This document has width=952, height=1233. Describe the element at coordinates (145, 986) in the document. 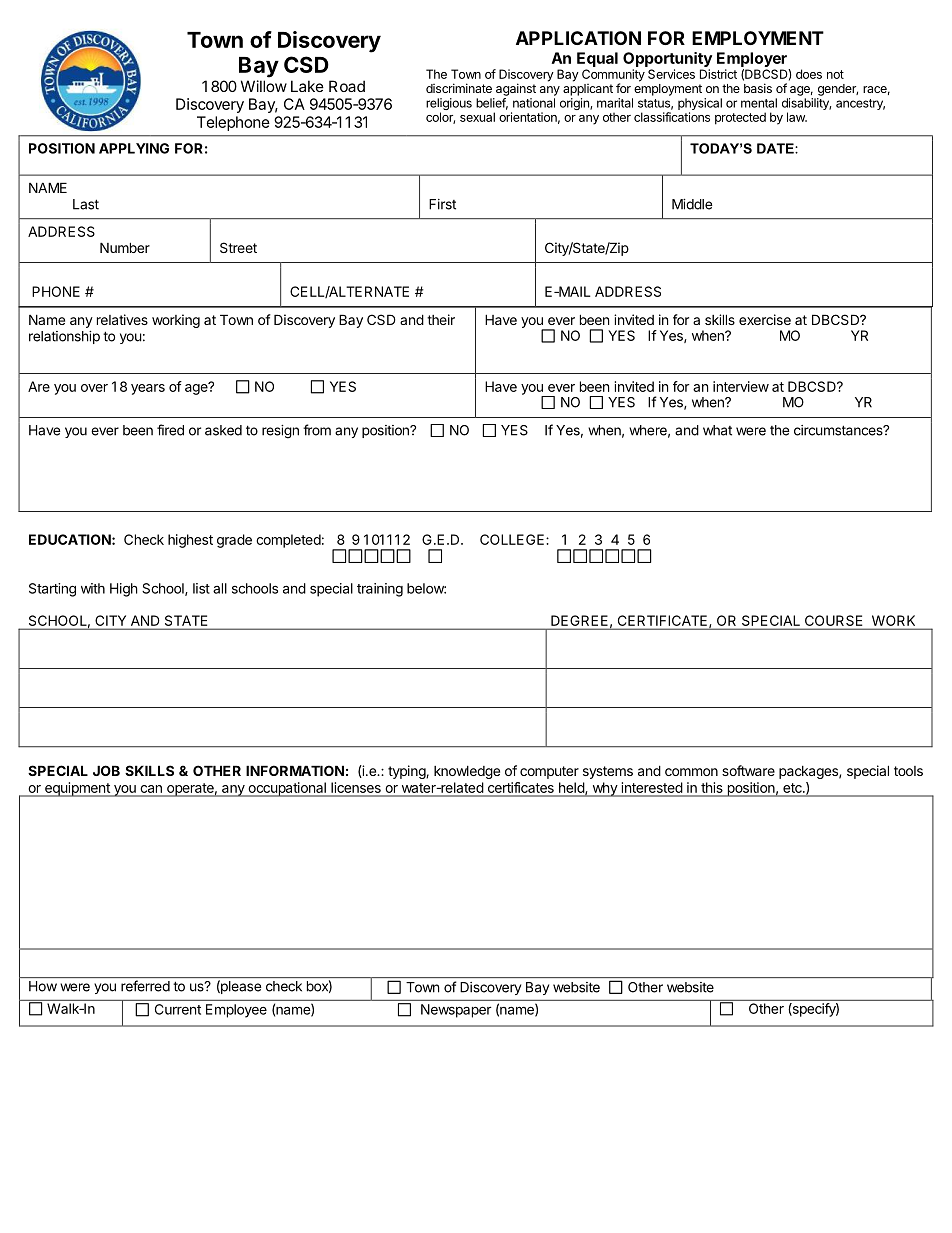

I see `referred` at that location.
